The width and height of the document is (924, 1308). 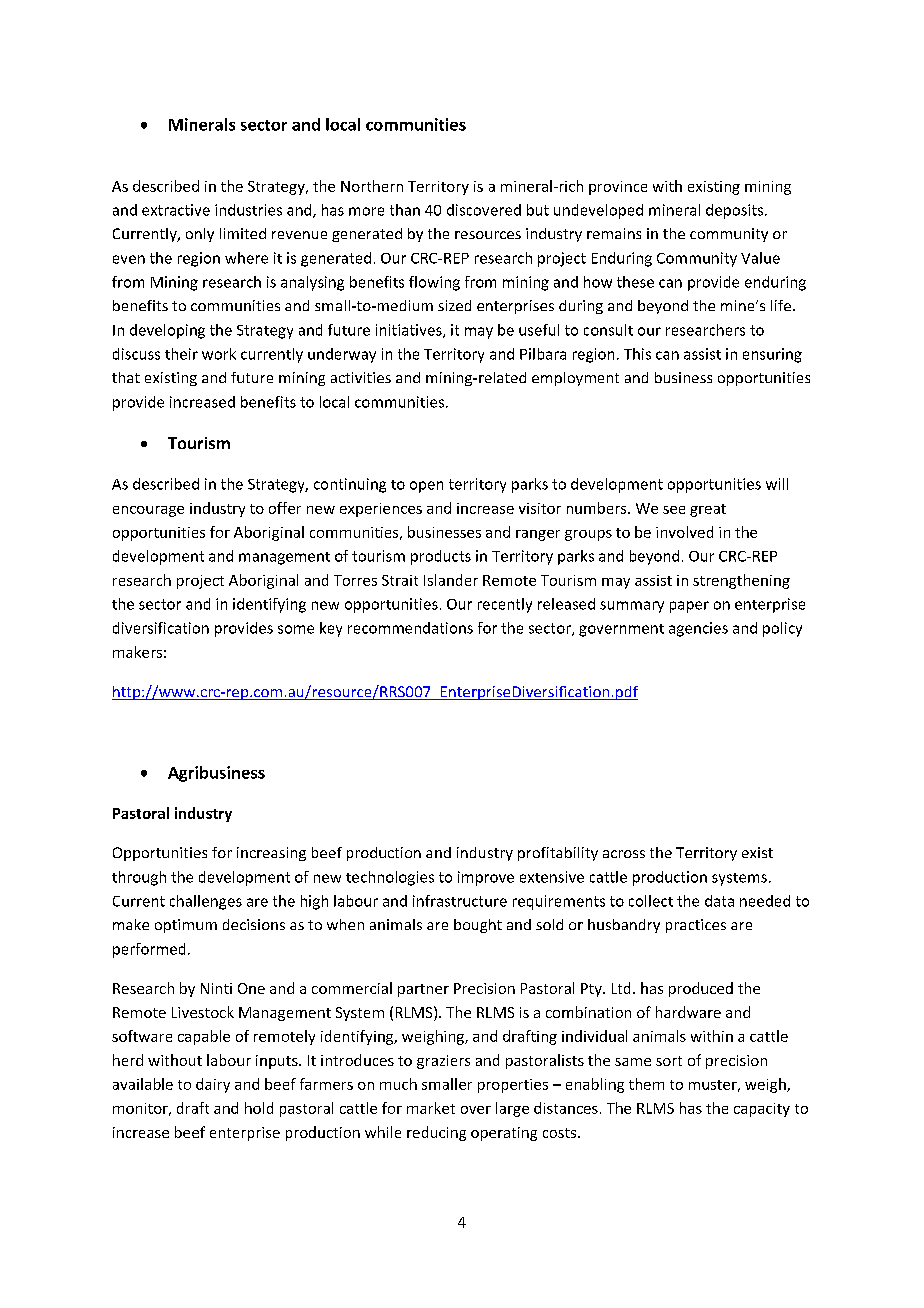 I want to click on dairy, so click(x=213, y=1085).
